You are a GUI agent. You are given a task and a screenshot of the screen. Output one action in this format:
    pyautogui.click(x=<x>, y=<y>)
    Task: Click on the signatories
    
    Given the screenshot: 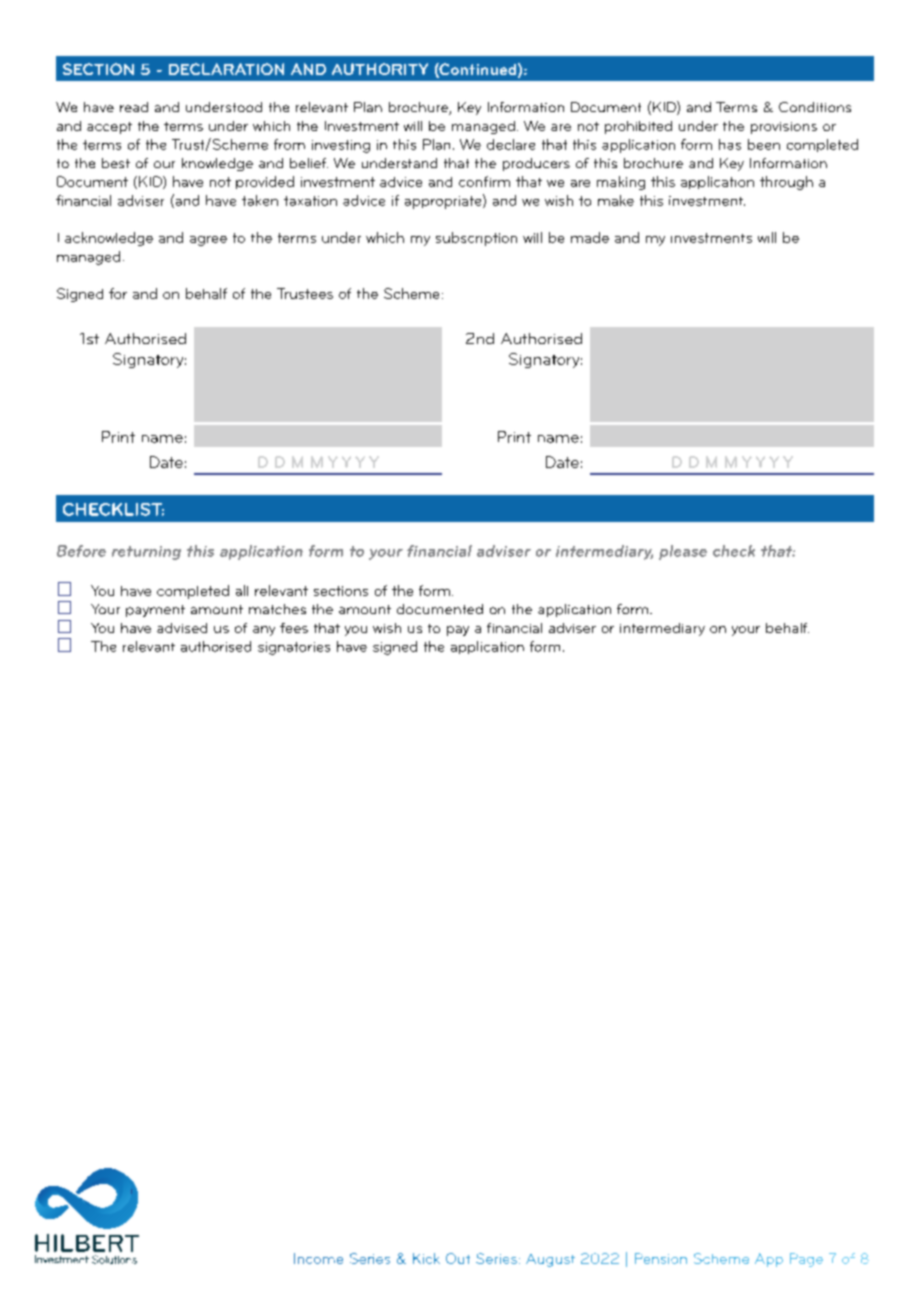 What is the action you would take?
    pyautogui.click(x=294, y=648)
